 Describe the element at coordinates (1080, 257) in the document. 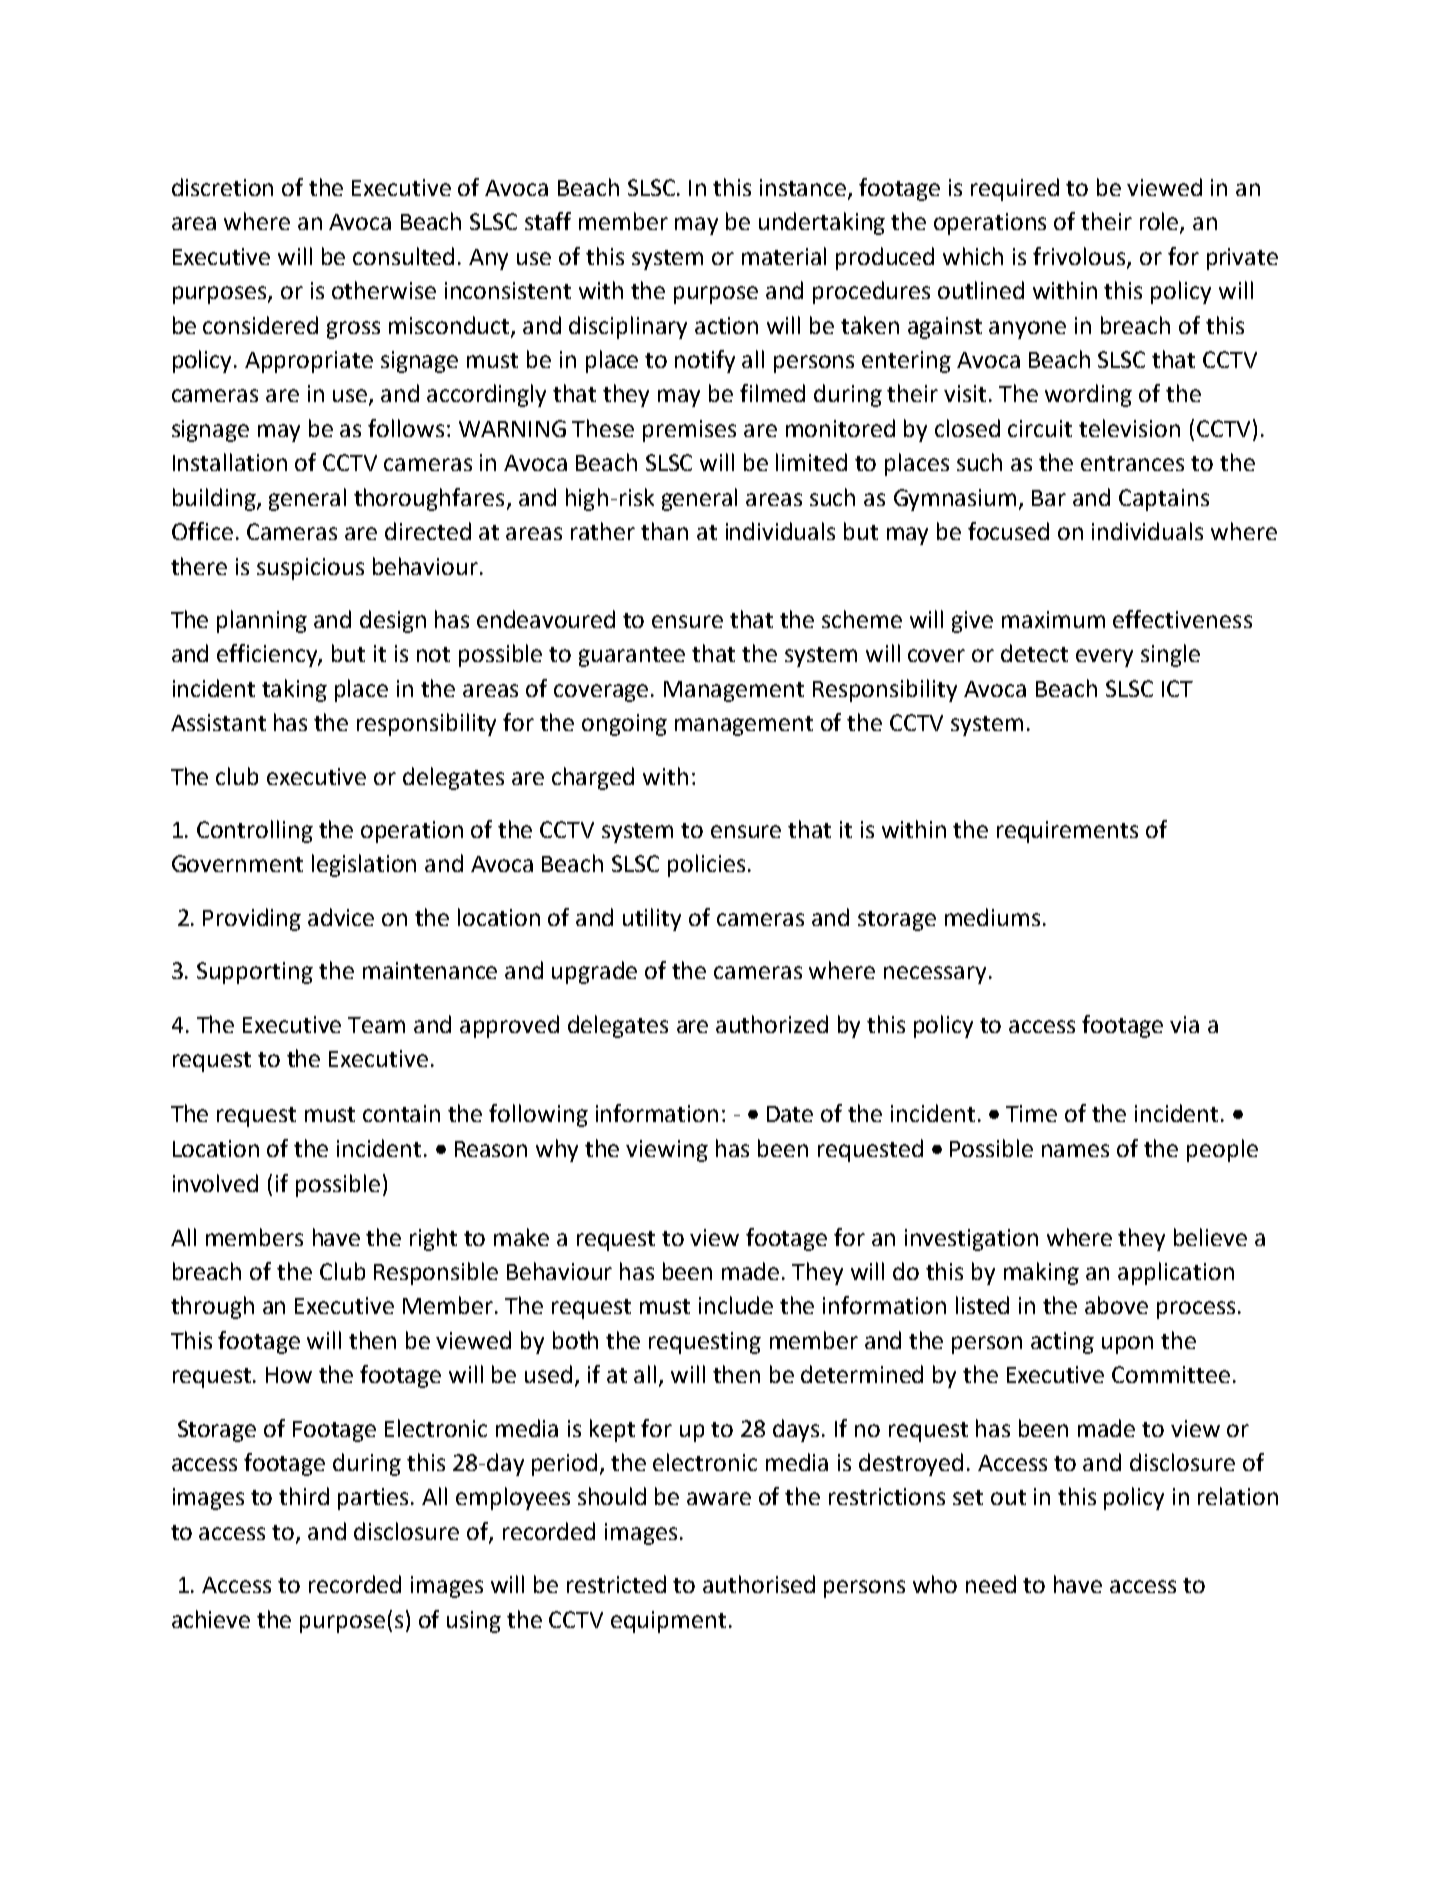

I see `frivolous` at that location.
